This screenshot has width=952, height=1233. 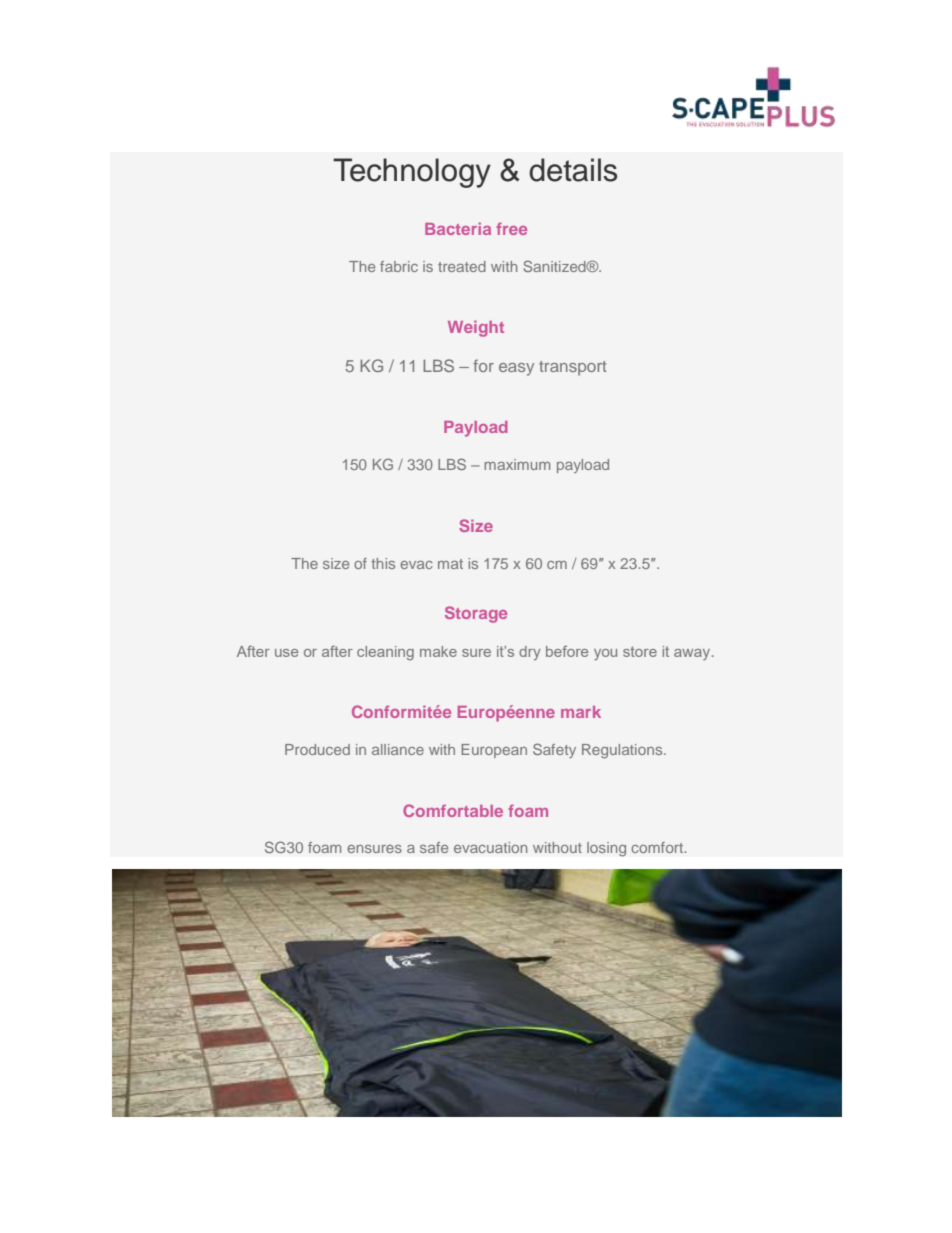 What do you see at coordinates (286, 653) in the screenshot?
I see `use` at bounding box center [286, 653].
